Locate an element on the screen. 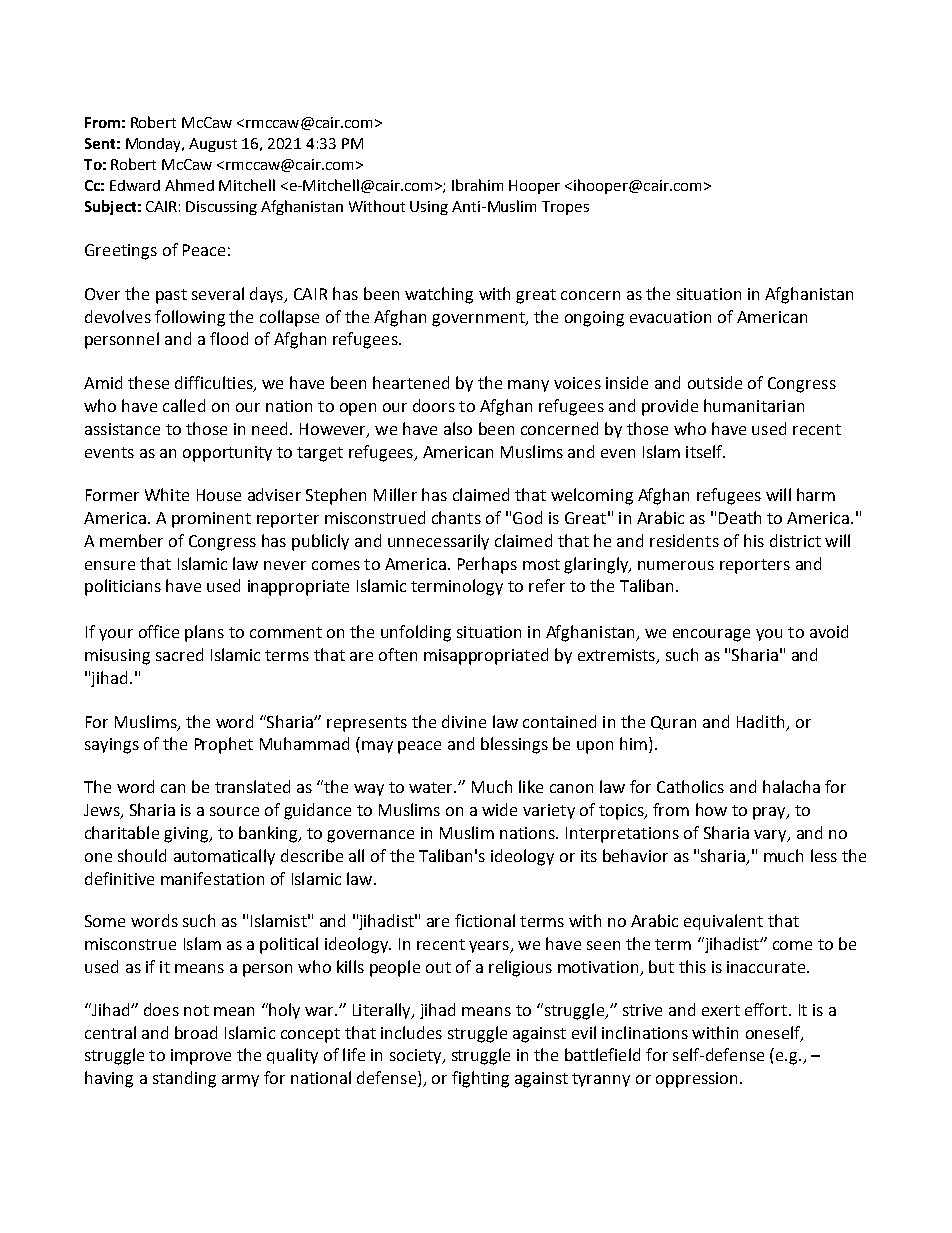 The image size is (952, 1233). wide is located at coordinates (499, 809).
